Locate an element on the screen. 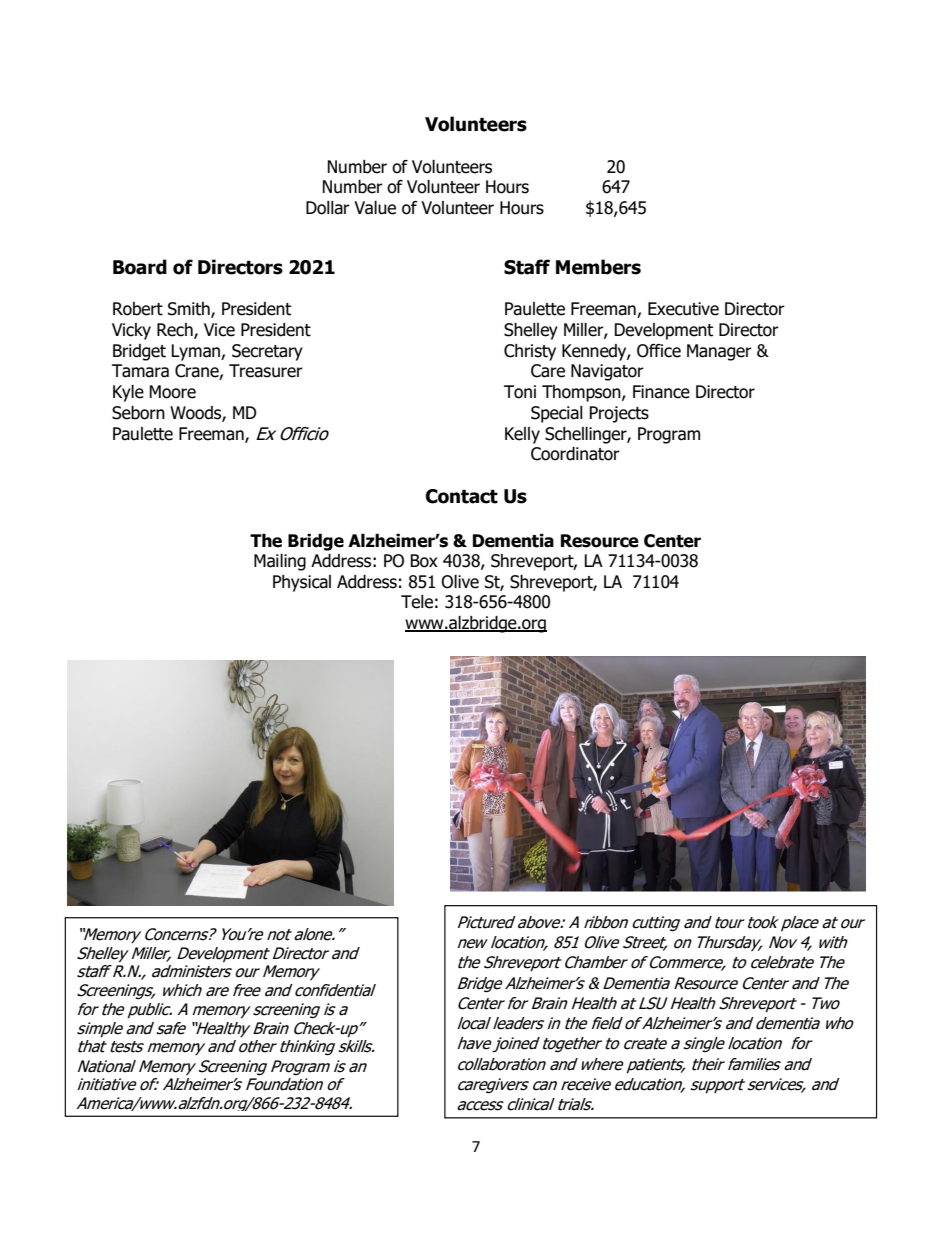  Toni is located at coordinates (520, 392).
